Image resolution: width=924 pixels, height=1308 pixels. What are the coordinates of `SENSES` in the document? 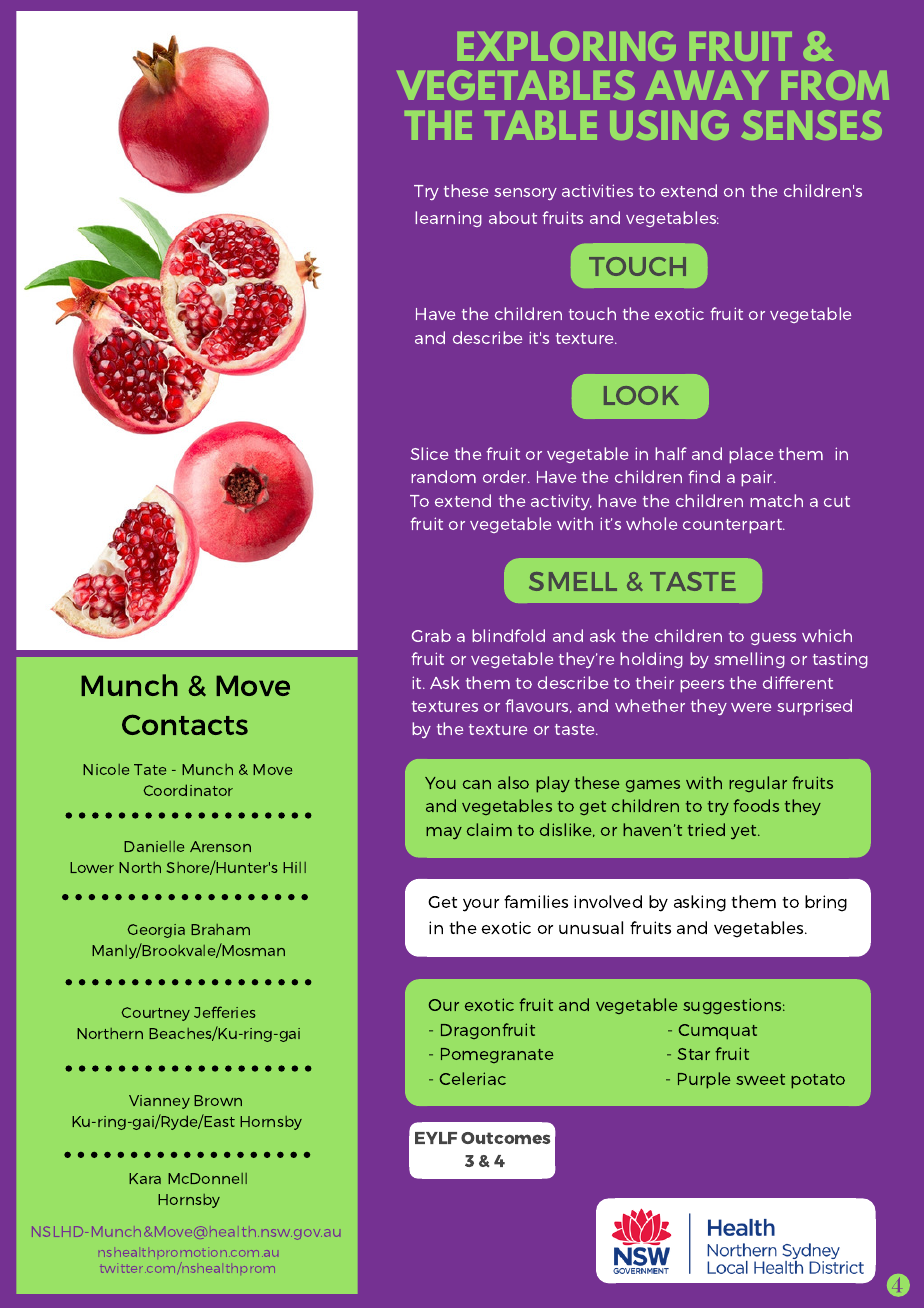 It's located at (811, 125).
